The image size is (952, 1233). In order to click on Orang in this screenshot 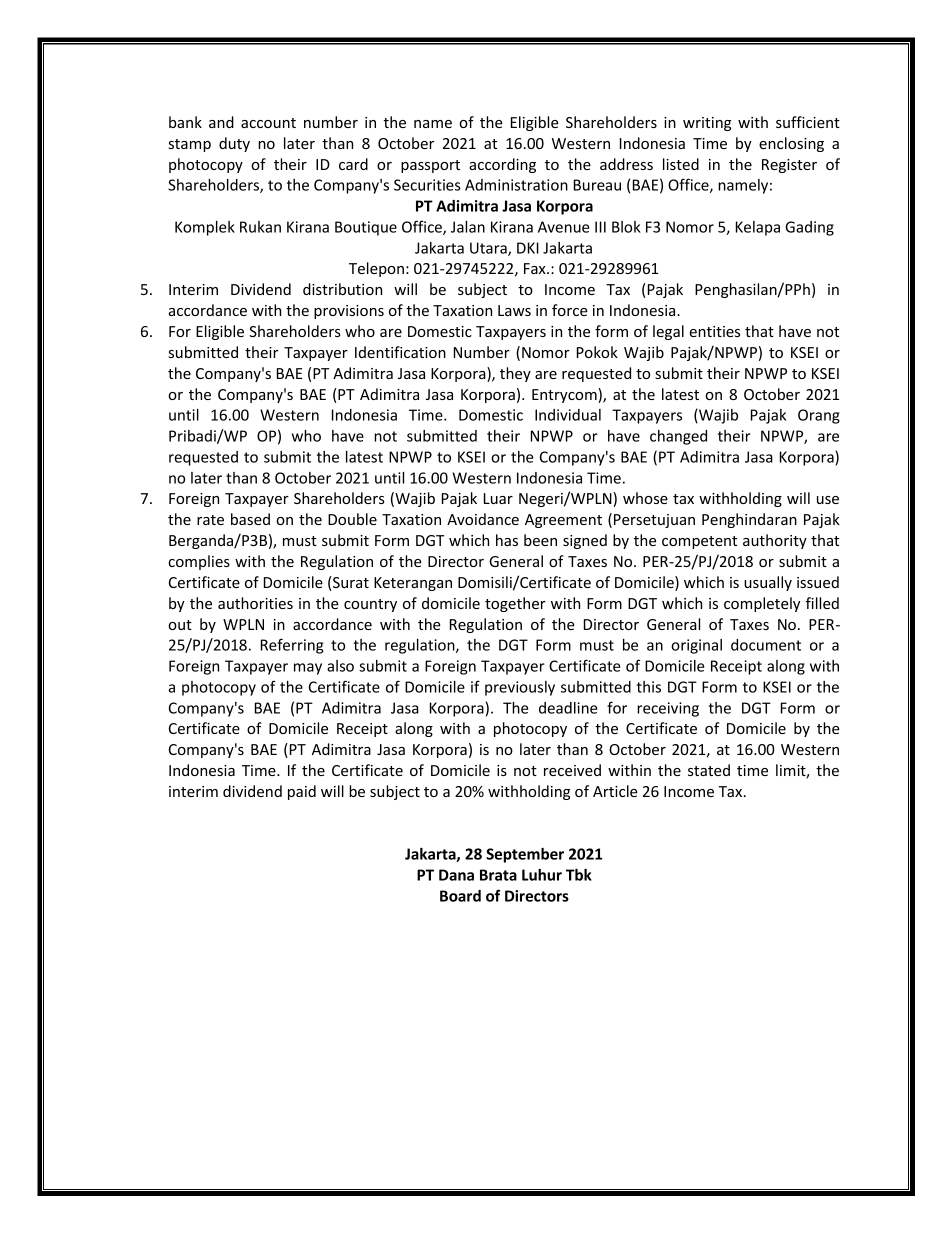, I will do `click(819, 416)`.
